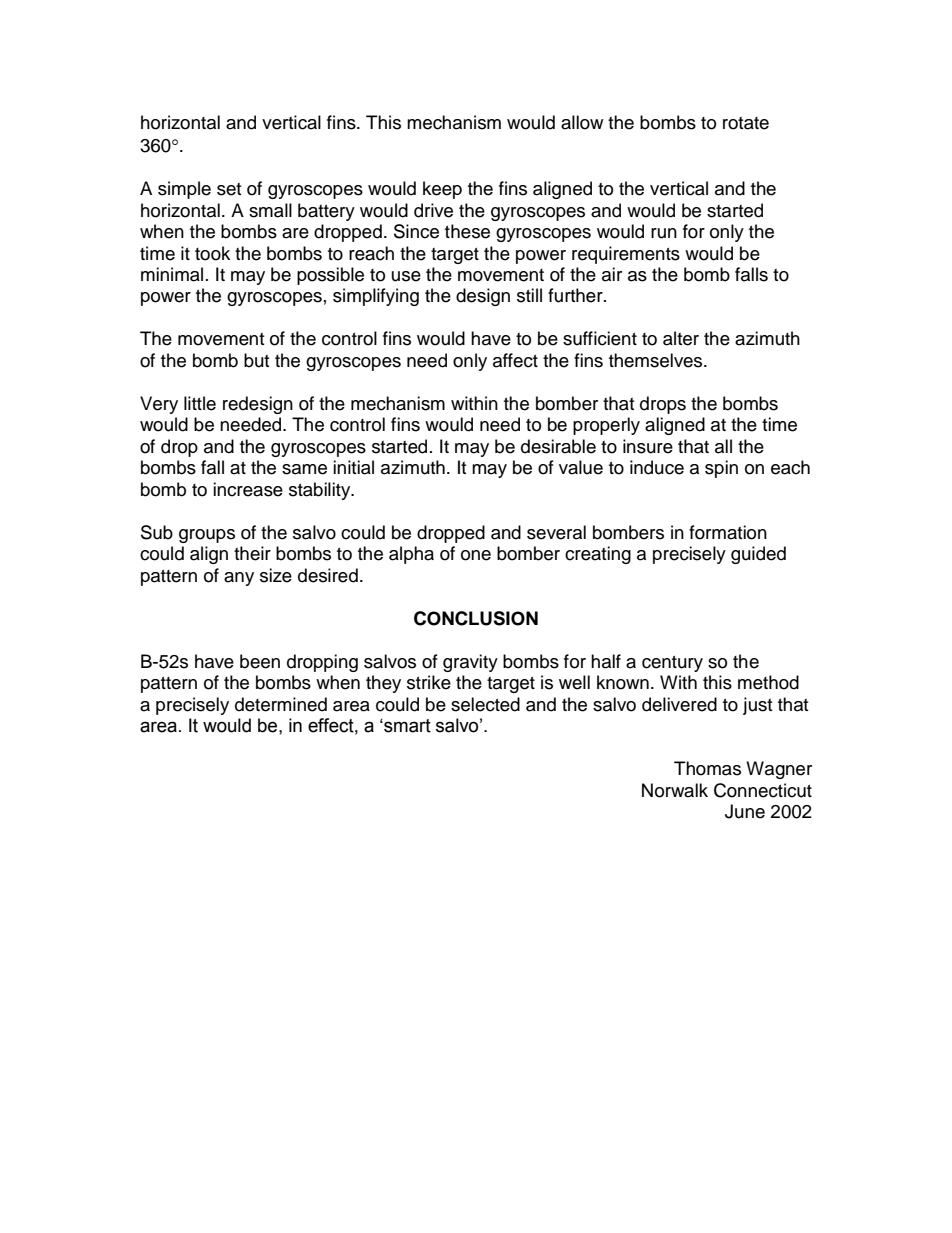 The width and height of the screenshot is (952, 1233). What do you see at coordinates (442, 190) in the screenshot?
I see `keep` at bounding box center [442, 190].
